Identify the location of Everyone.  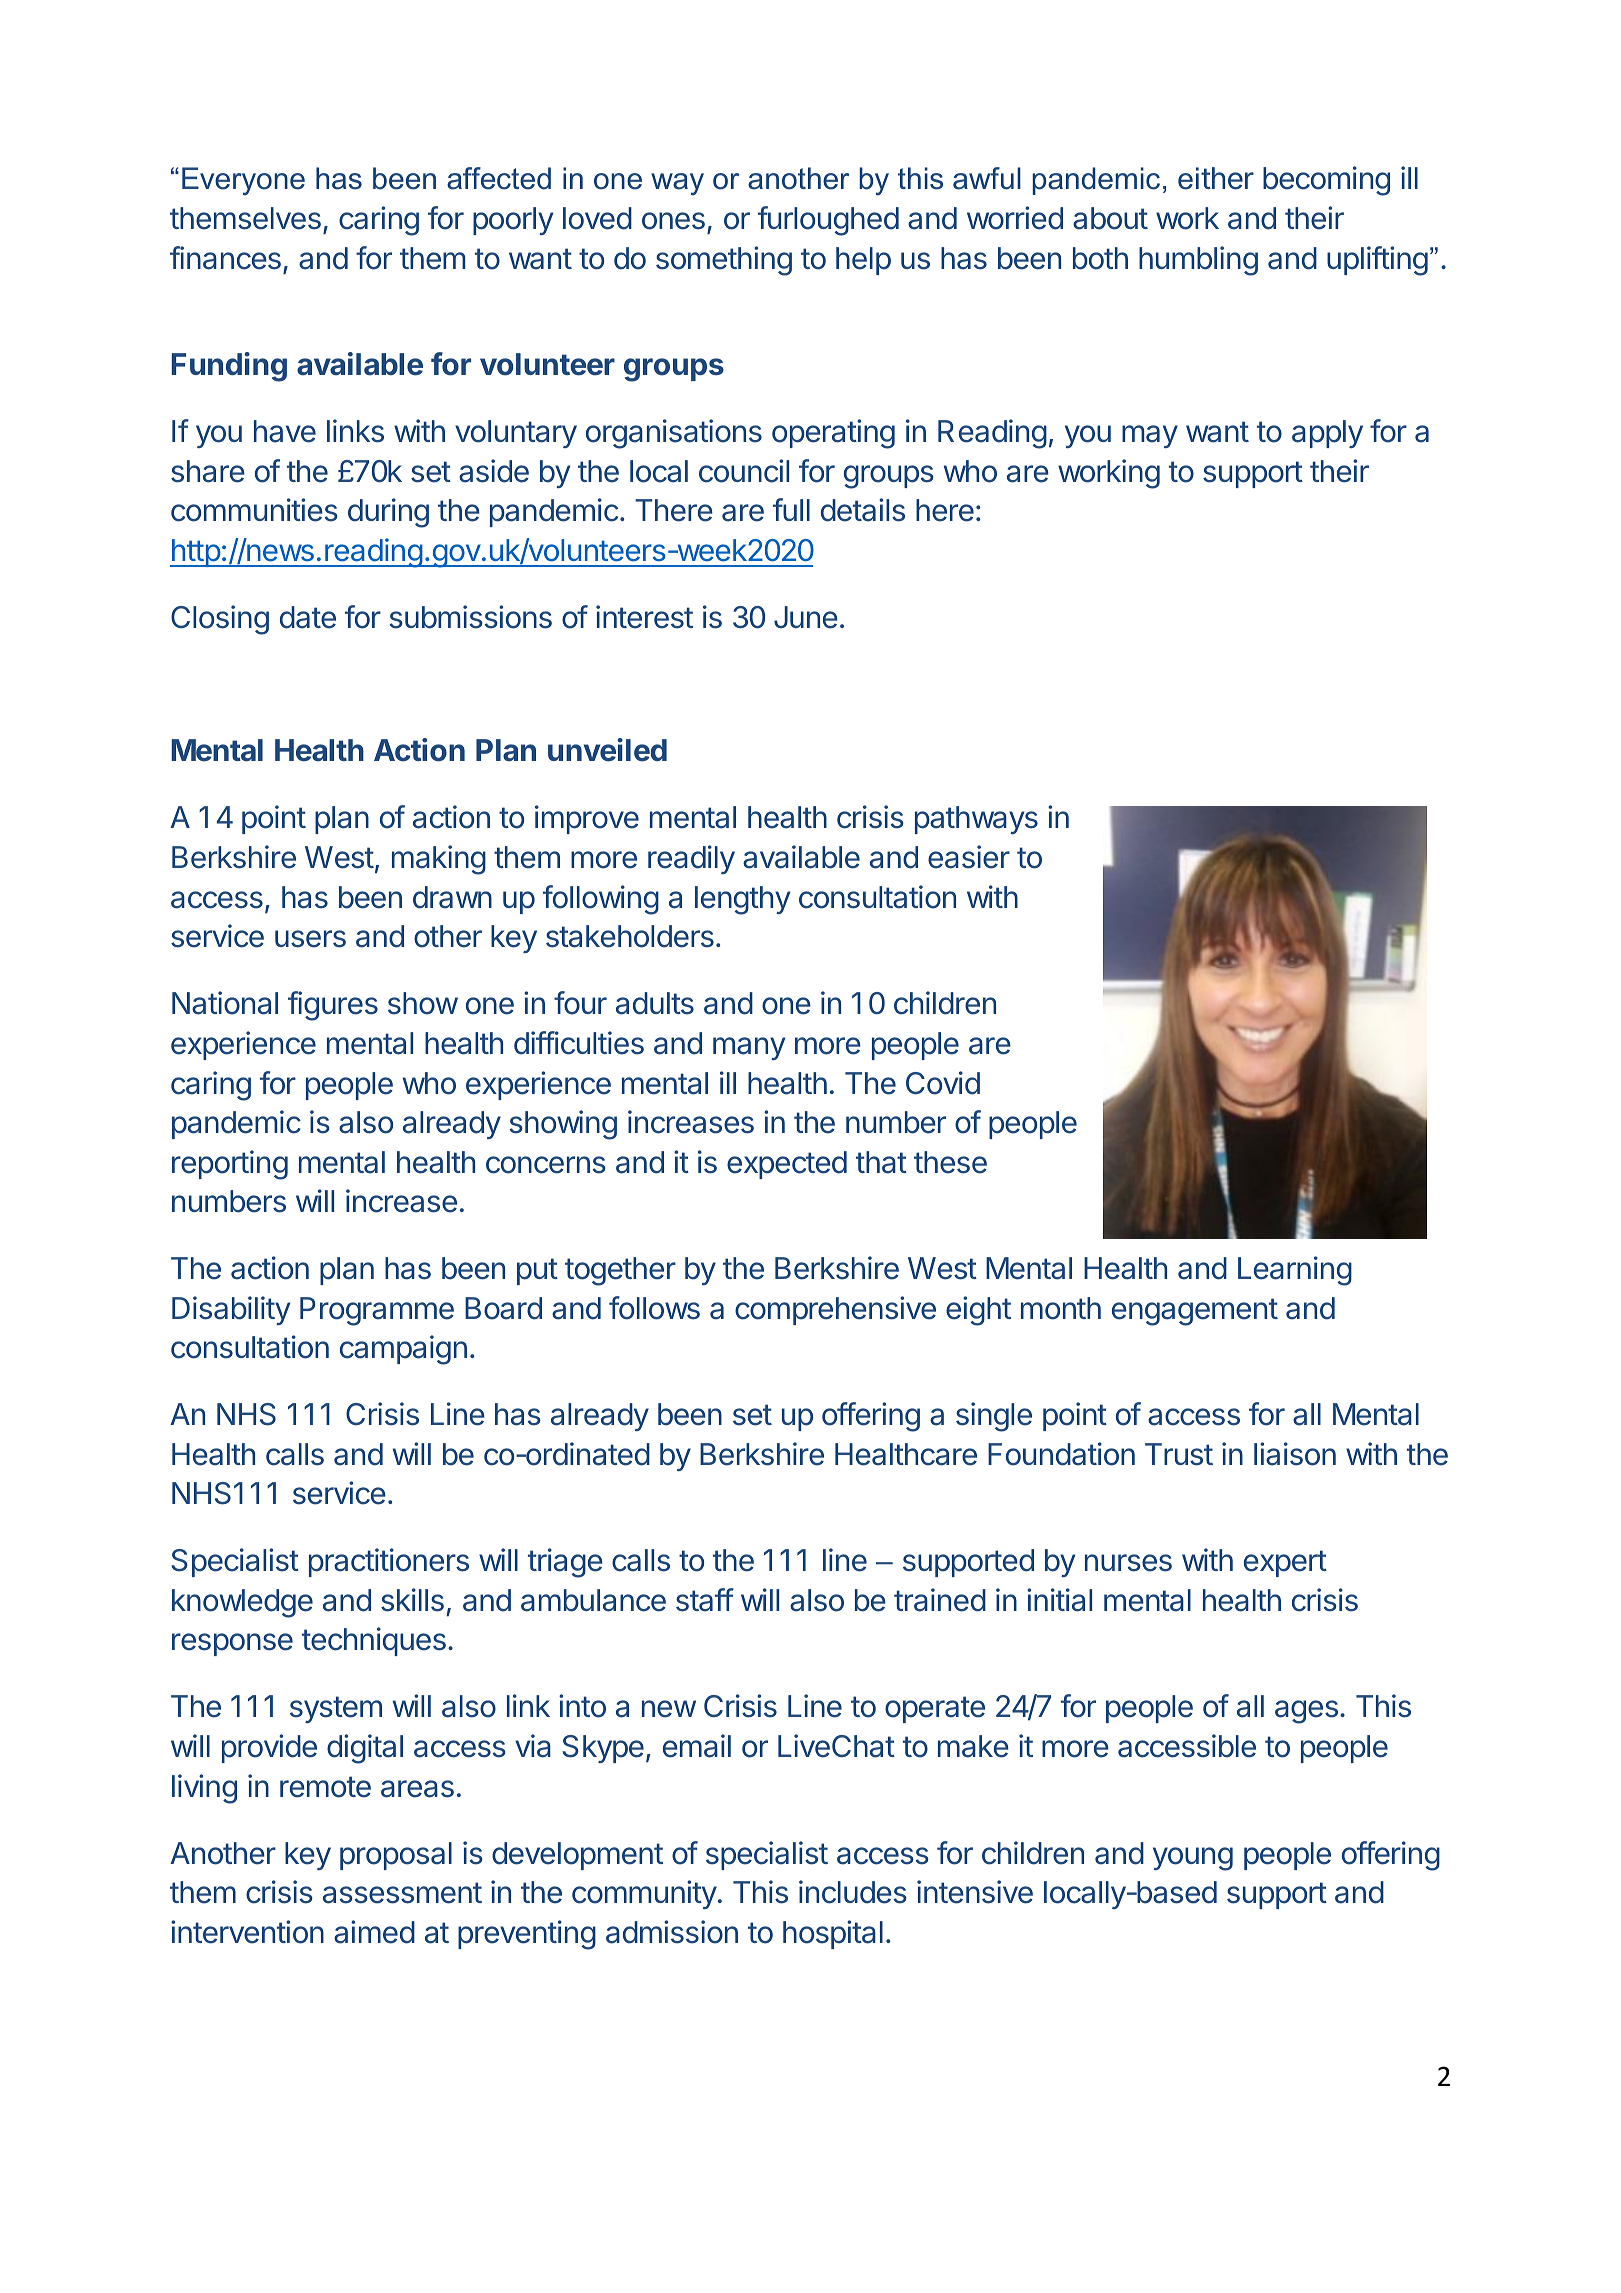
(243, 181).
